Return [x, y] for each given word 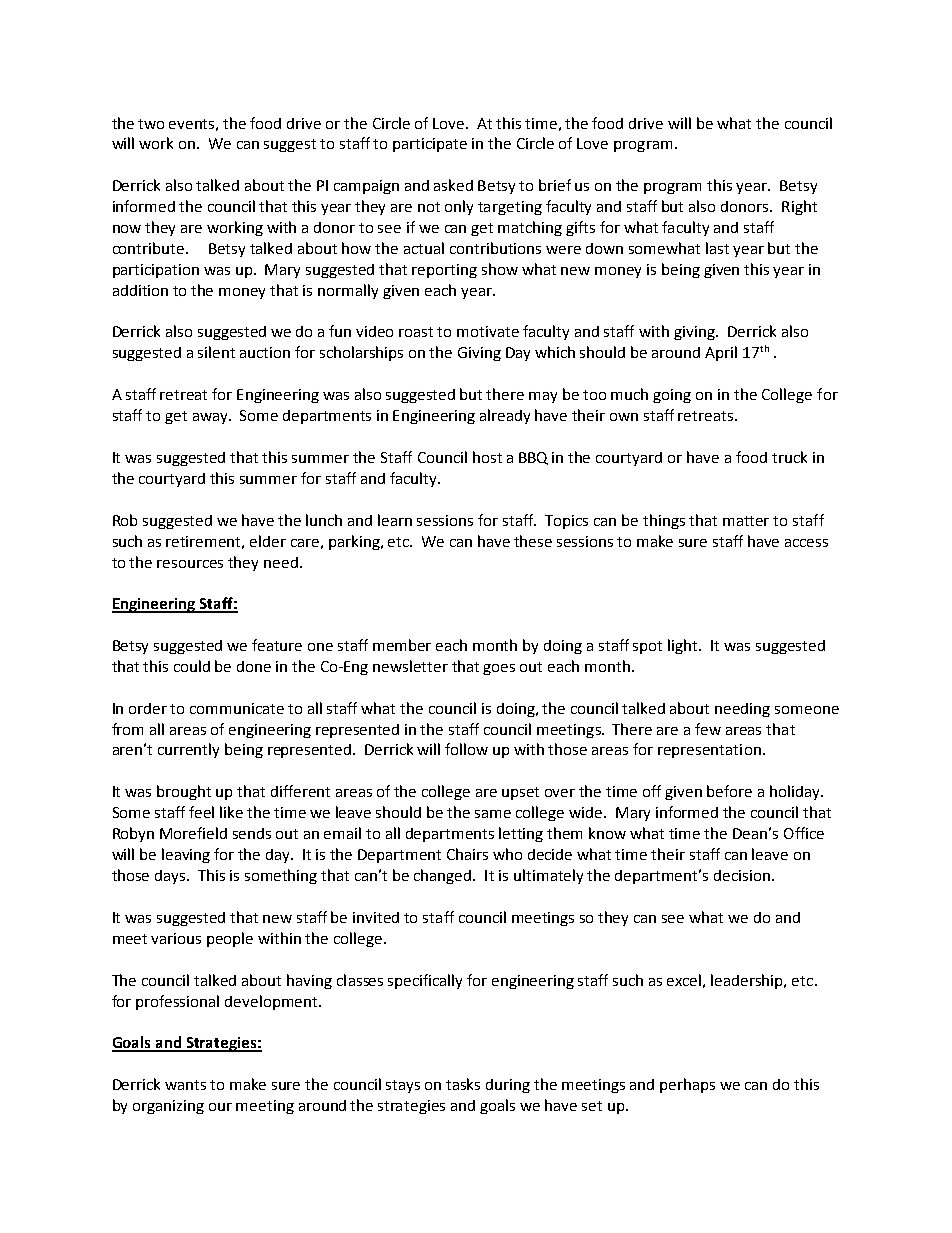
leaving [186, 855]
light [684, 646]
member [402, 645]
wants [185, 1085]
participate [430, 145]
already [505, 416]
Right [799, 207]
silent [216, 352]
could [192, 666]
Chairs [467, 854]
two [151, 124]
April [721, 353]
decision [742, 875]
